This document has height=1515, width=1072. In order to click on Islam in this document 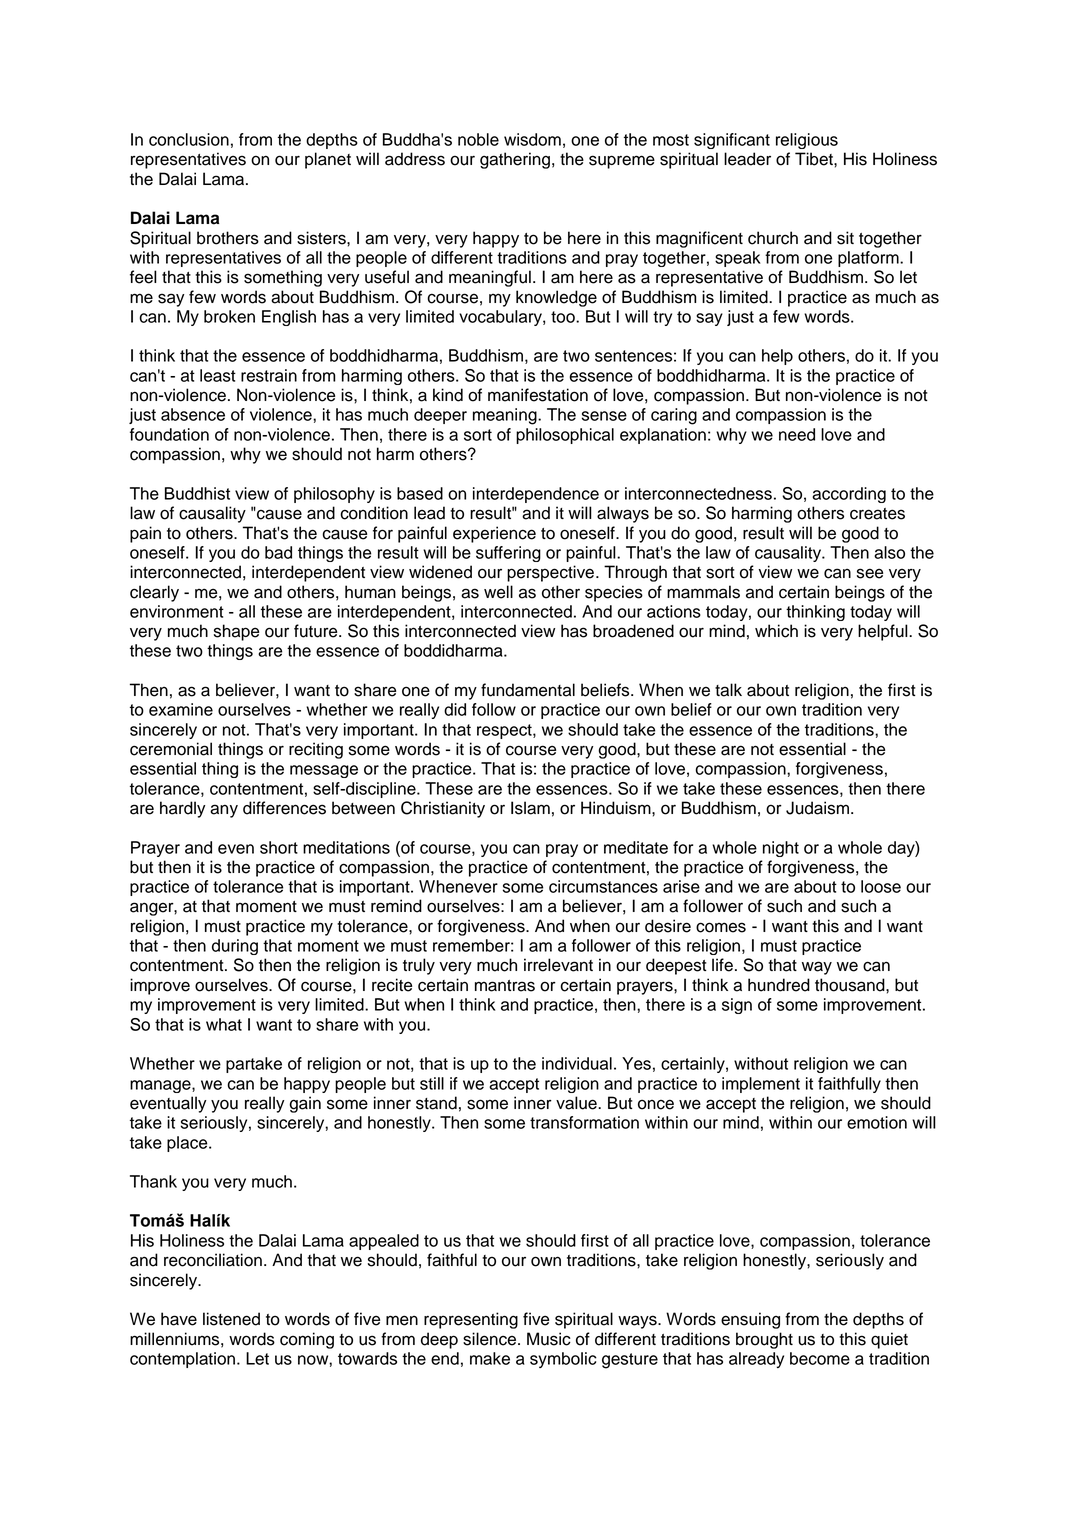, I will do `click(530, 808)`.
